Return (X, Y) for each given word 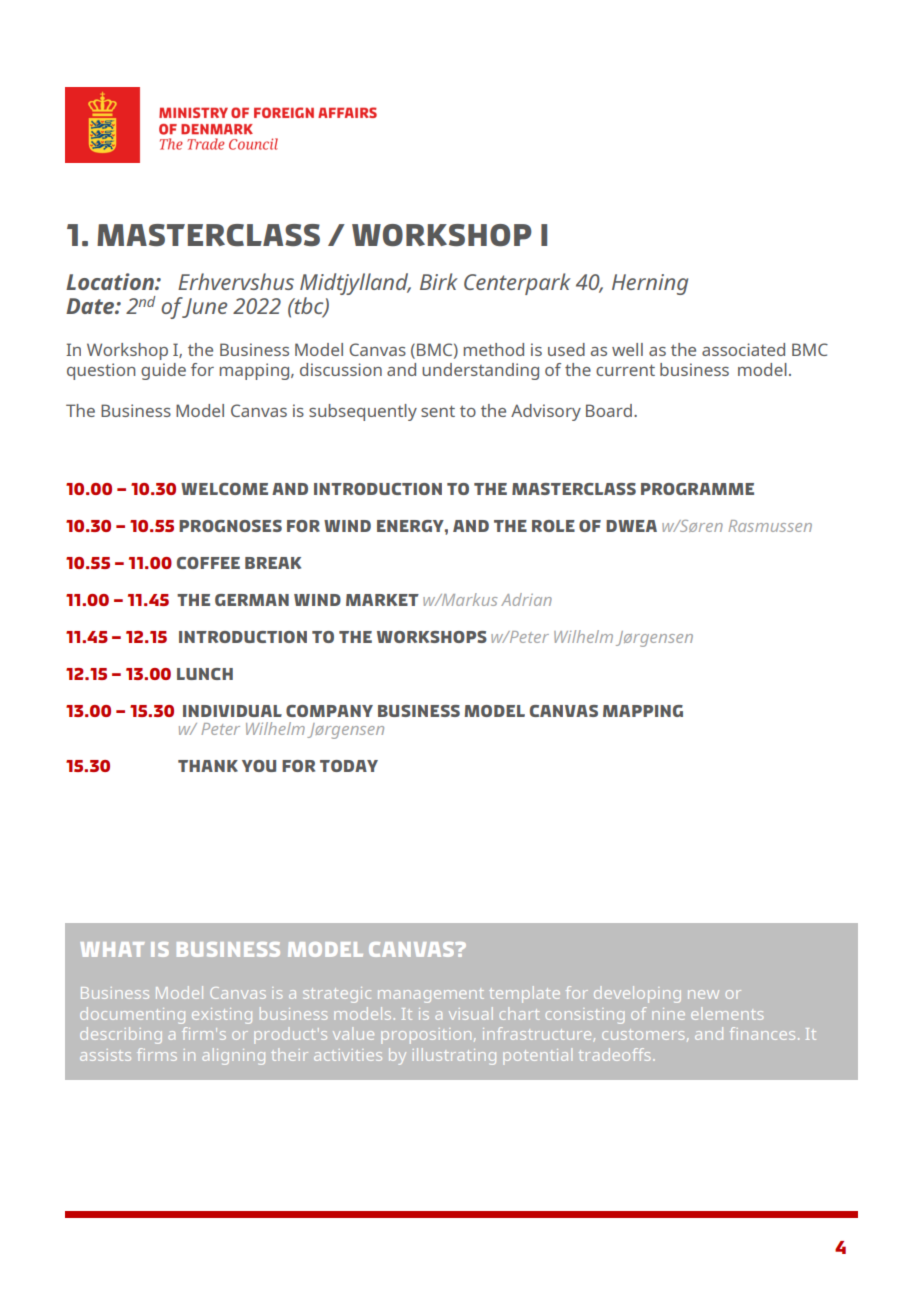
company (329, 711)
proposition (426, 1036)
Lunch (205, 674)
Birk (439, 281)
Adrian (526, 599)
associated (743, 349)
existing (222, 1016)
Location (111, 281)
